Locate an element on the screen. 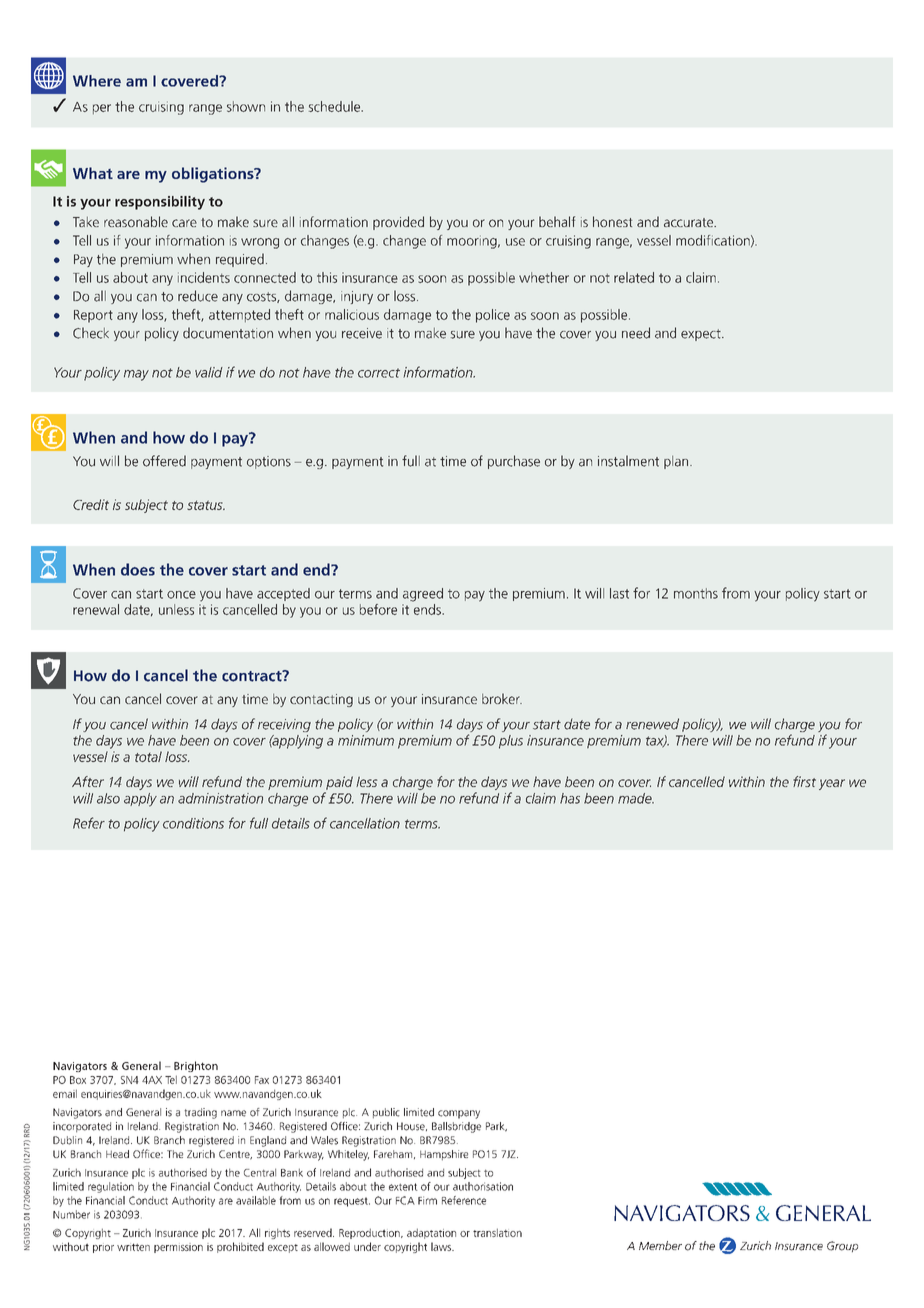 Image resolution: width=924 pixels, height=1308 pixels. Where is located at coordinates (97, 81).
